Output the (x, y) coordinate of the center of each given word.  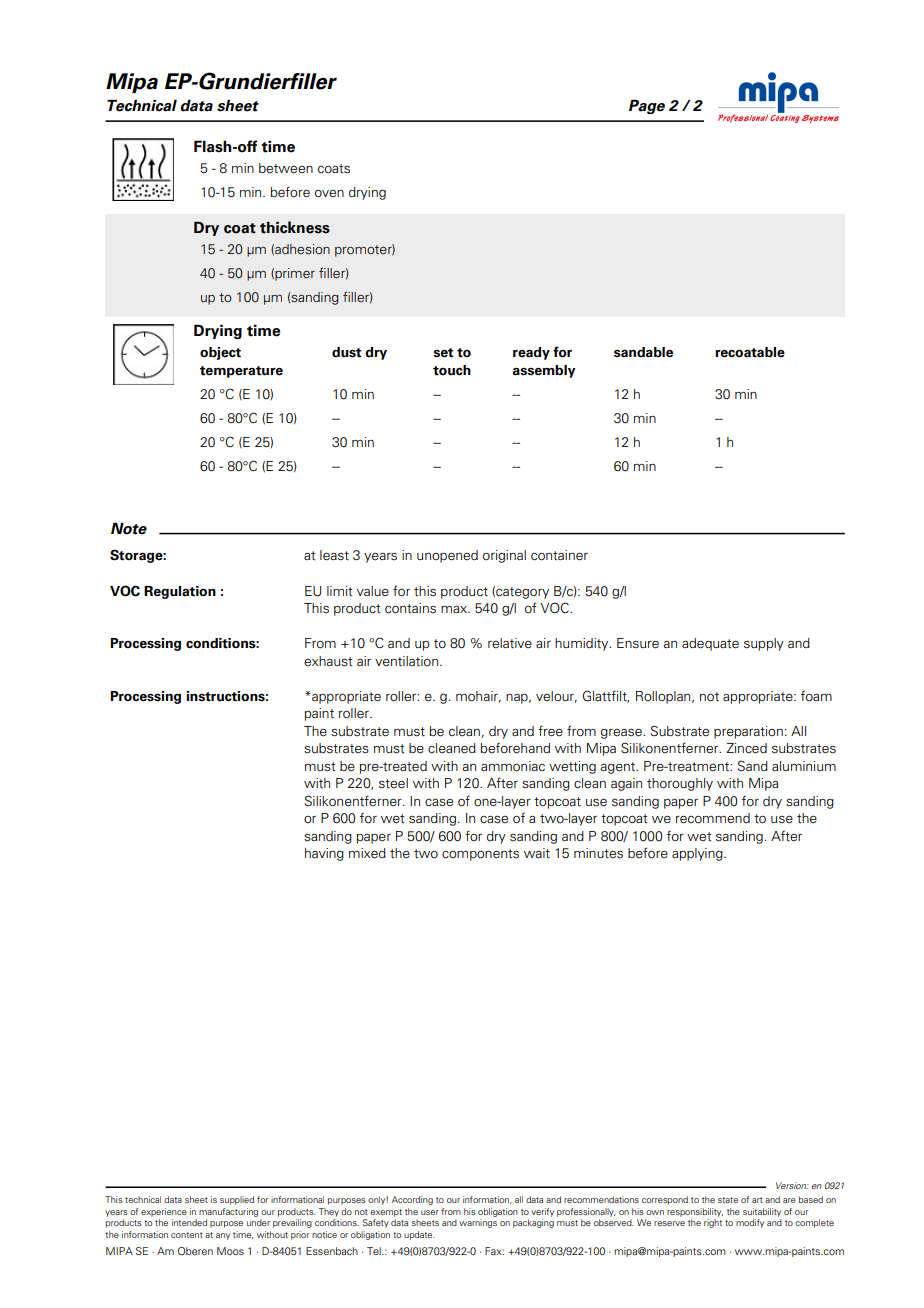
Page (647, 106)
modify (750, 1223)
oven (329, 194)
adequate (710, 644)
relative (510, 643)
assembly (544, 371)
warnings (478, 1223)
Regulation (180, 592)
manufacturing (228, 1212)
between (286, 168)
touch (452, 370)
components (480, 855)
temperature (241, 372)
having (324, 854)
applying (698, 854)
